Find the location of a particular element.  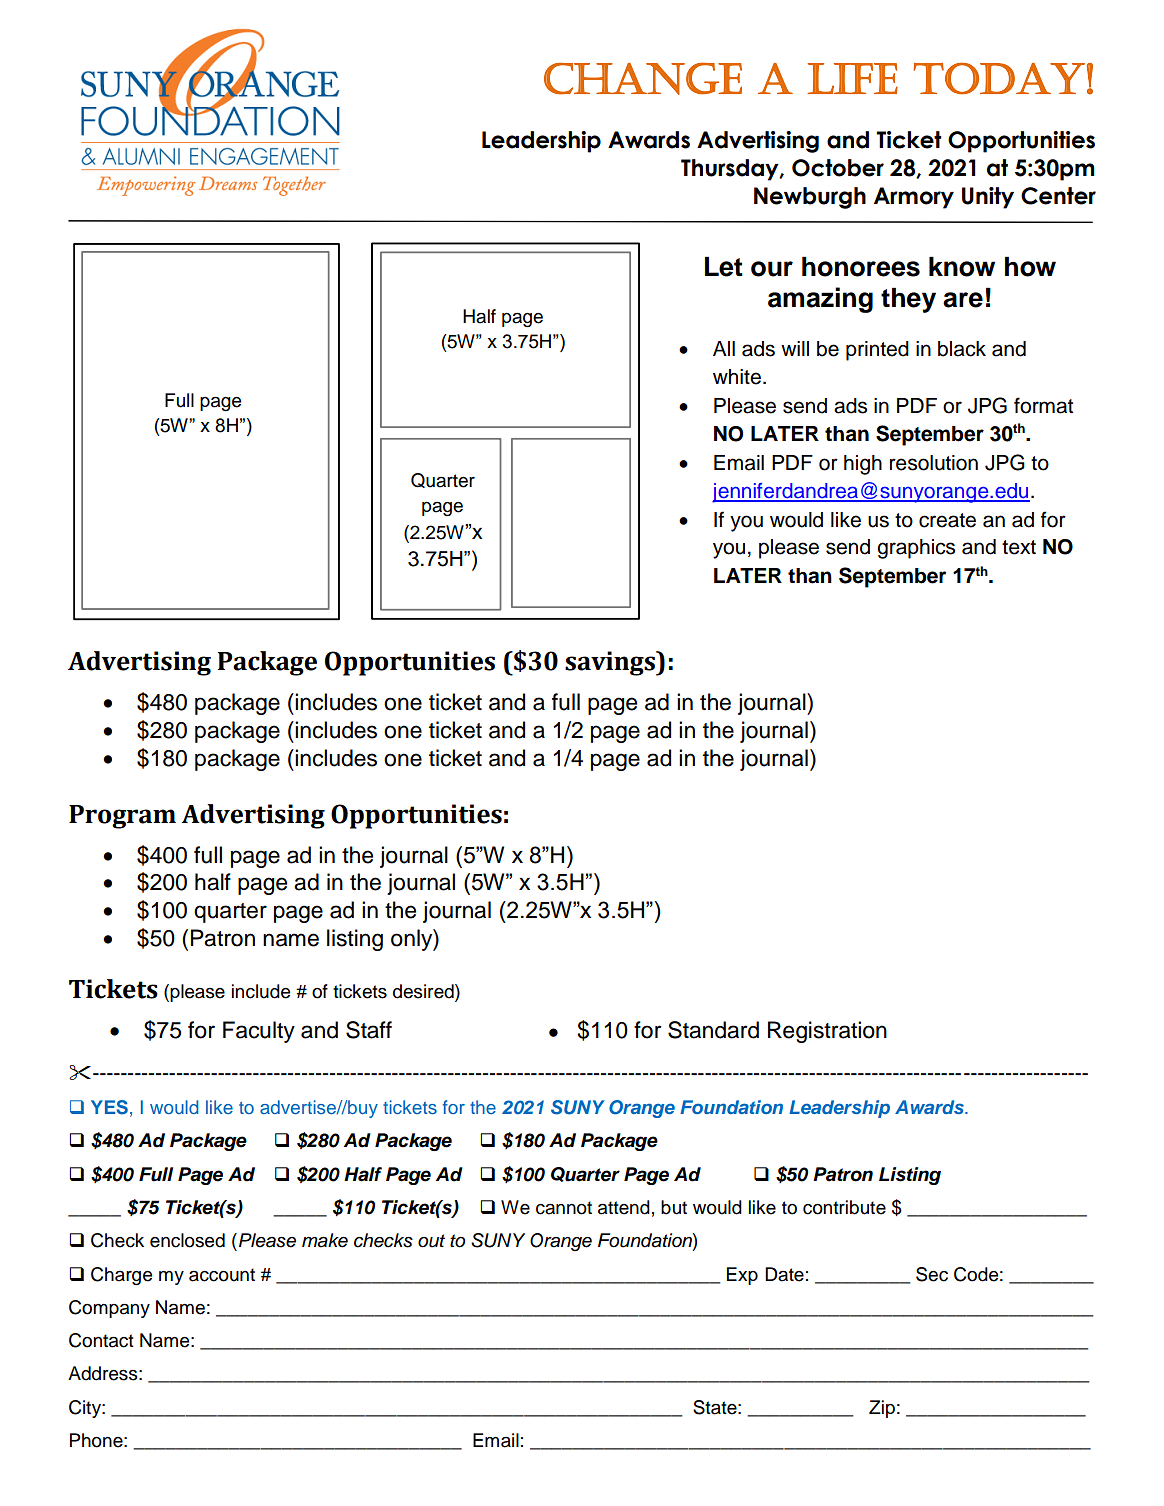

Program is located at coordinates (122, 817).
